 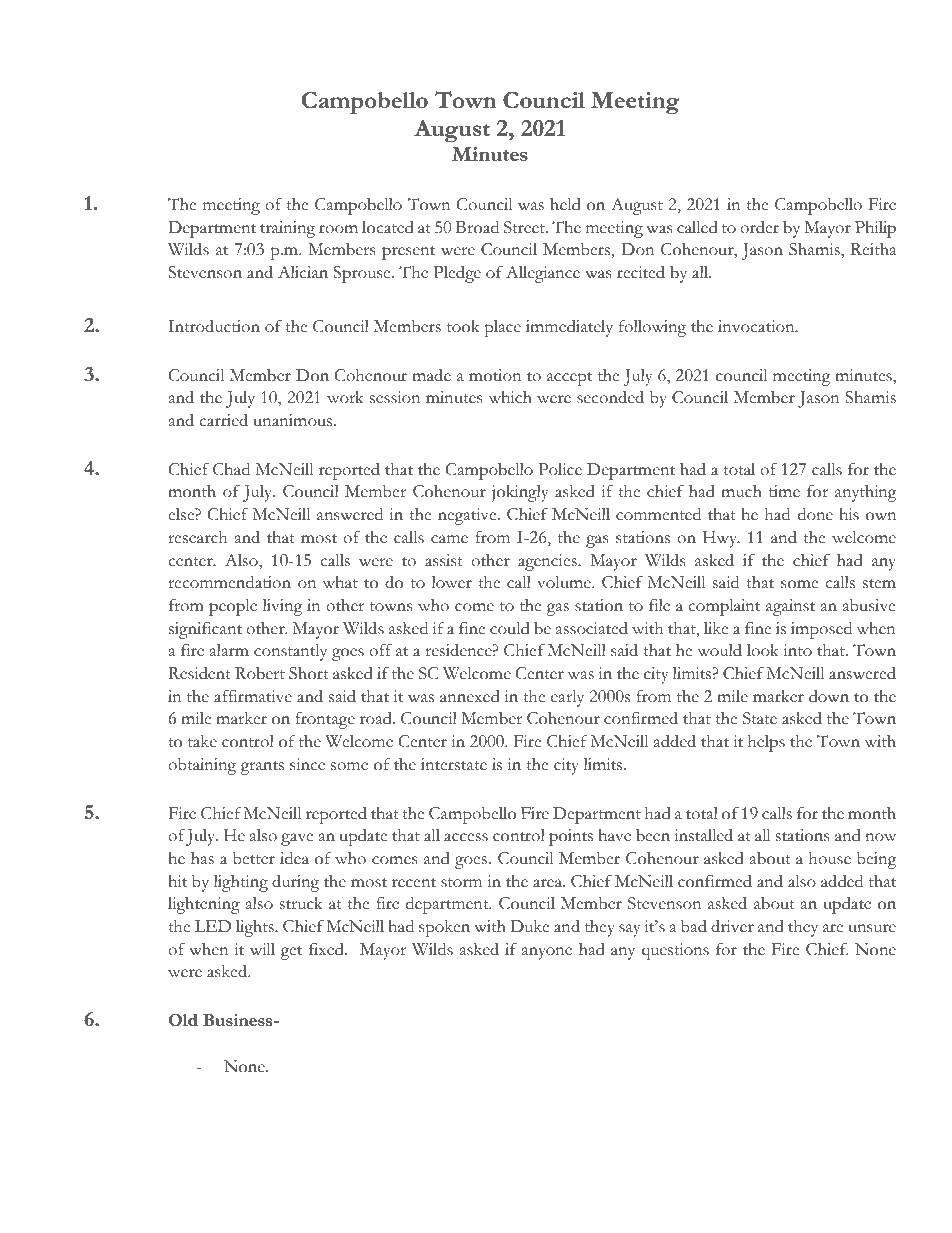 I want to click on order, so click(x=759, y=227).
